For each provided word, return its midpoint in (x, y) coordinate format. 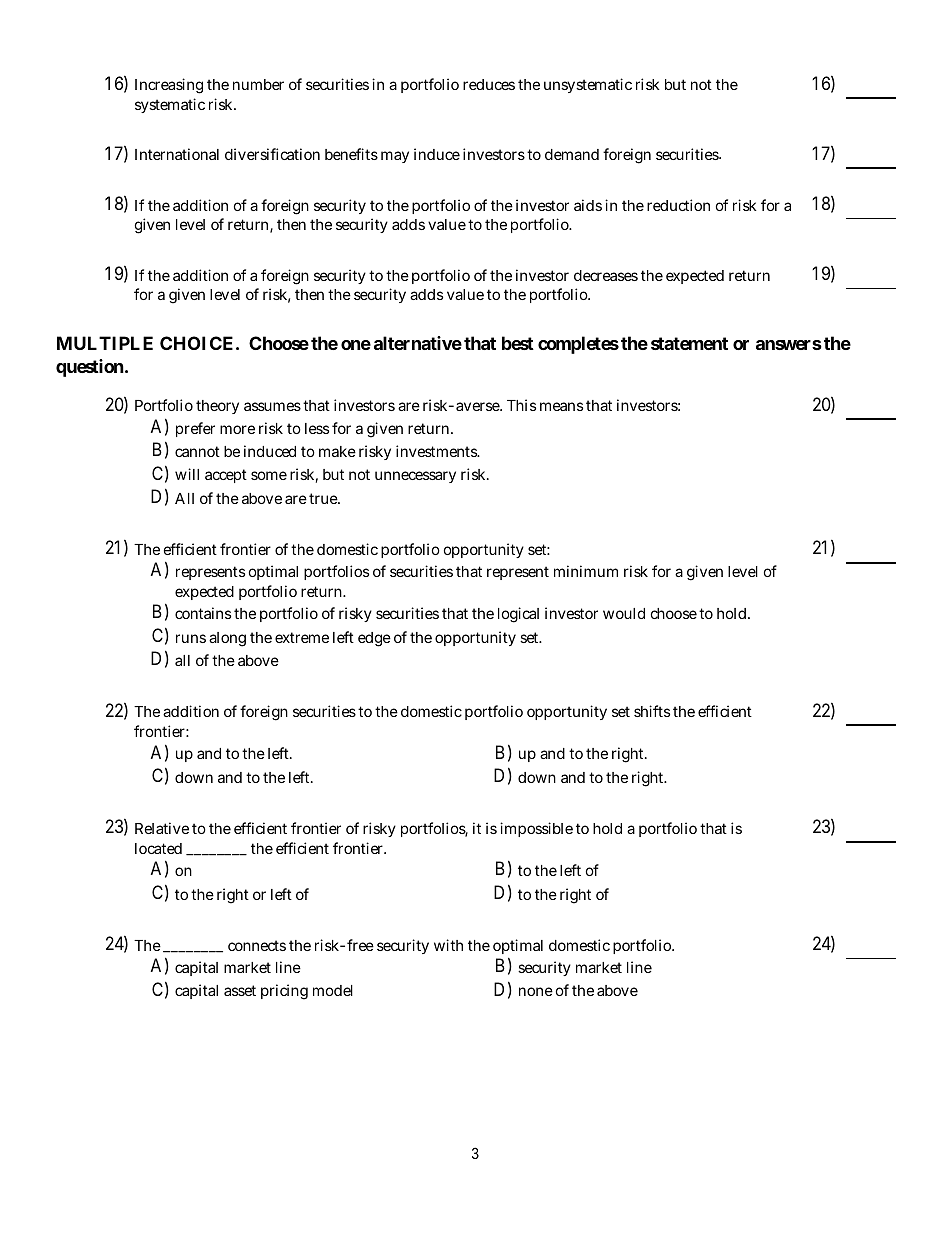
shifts (652, 711)
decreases (606, 275)
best (518, 343)
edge (374, 639)
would (624, 613)
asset (240, 990)
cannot (197, 451)
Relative (162, 828)
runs (191, 638)
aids (588, 205)
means (561, 406)
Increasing (169, 86)
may (395, 157)
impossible (536, 829)
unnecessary (415, 477)
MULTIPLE (105, 343)
